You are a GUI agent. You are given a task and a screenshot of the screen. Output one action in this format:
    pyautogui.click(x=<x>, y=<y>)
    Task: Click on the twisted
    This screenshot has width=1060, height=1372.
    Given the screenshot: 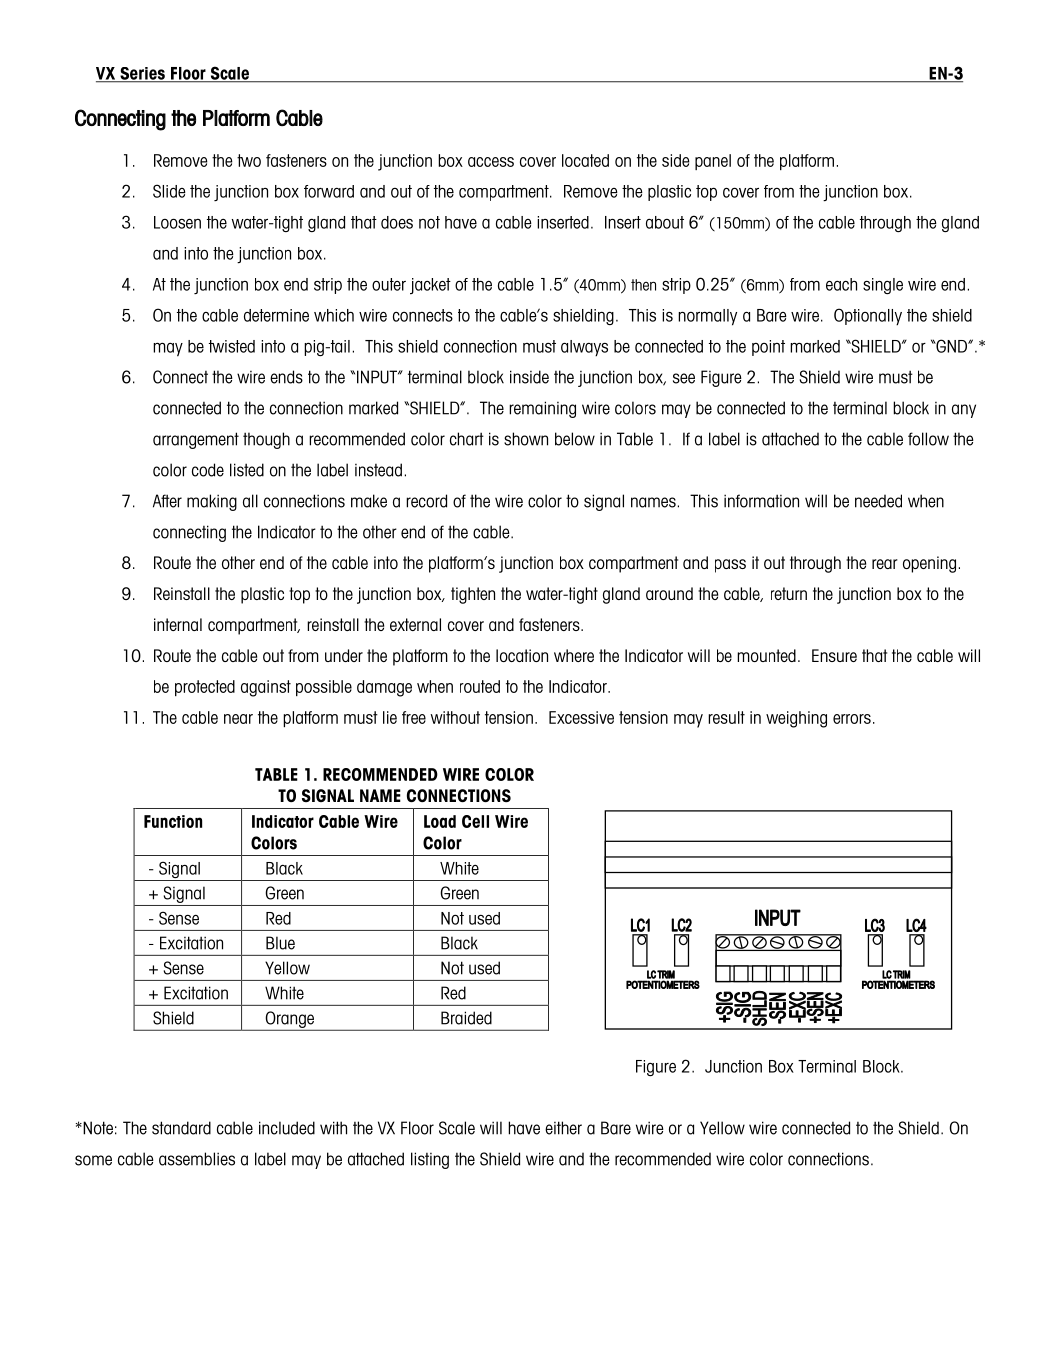 What is the action you would take?
    pyautogui.click(x=232, y=346)
